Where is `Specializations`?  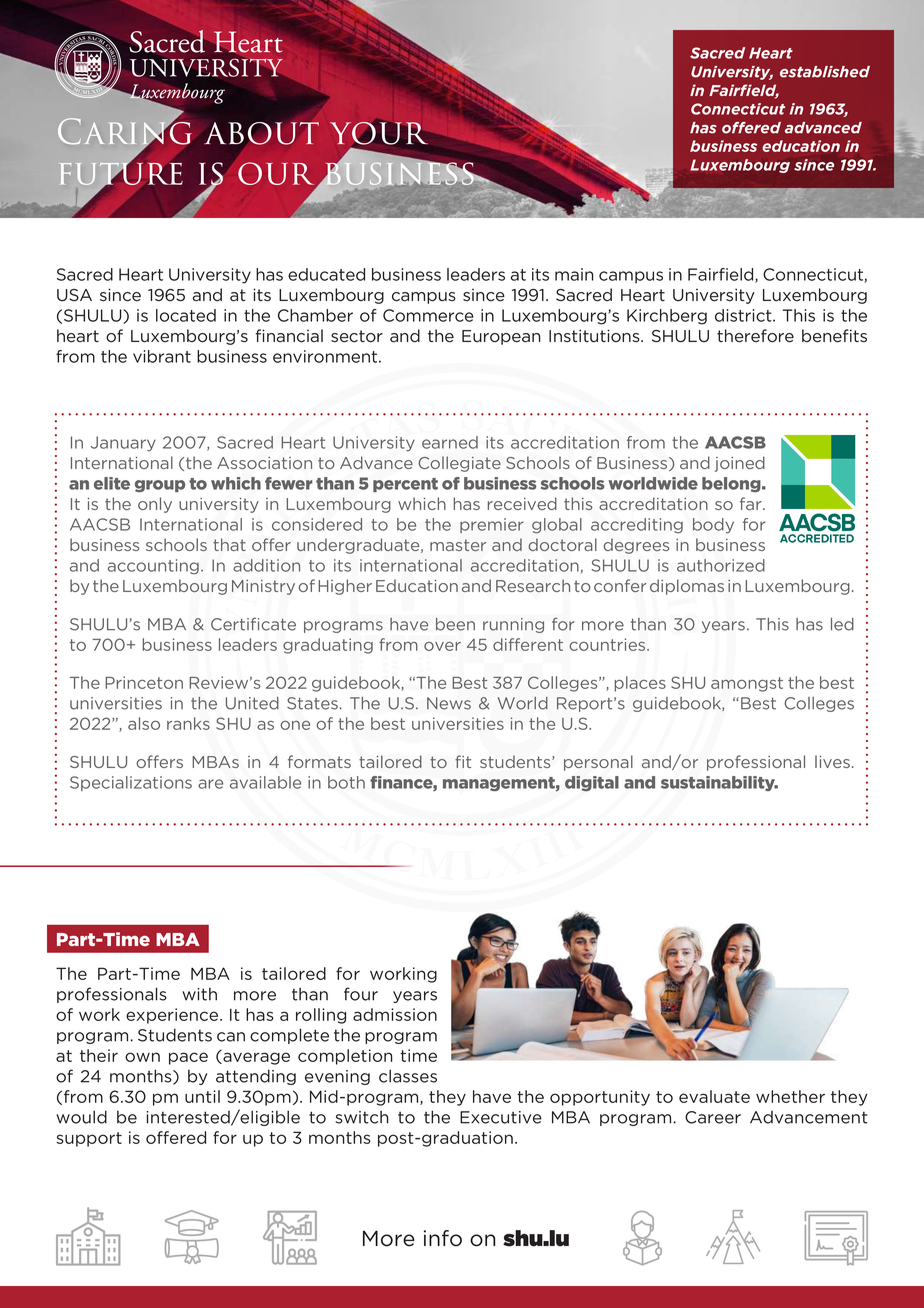
Specializations is located at coordinates (131, 783).
